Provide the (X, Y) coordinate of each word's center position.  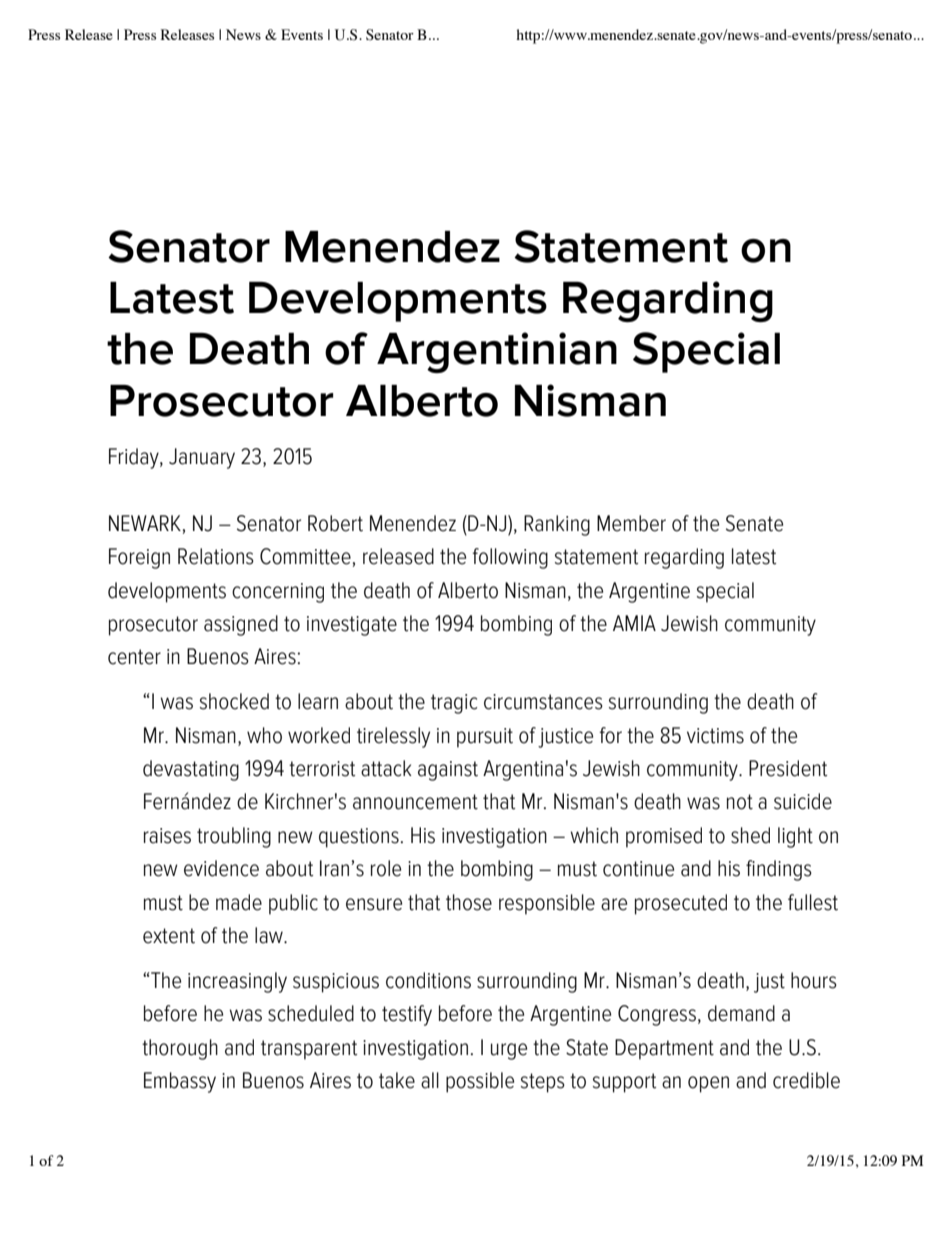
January (202, 458)
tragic (454, 704)
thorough (180, 1049)
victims (715, 736)
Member (631, 523)
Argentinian (497, 352)
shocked (234, 701)
